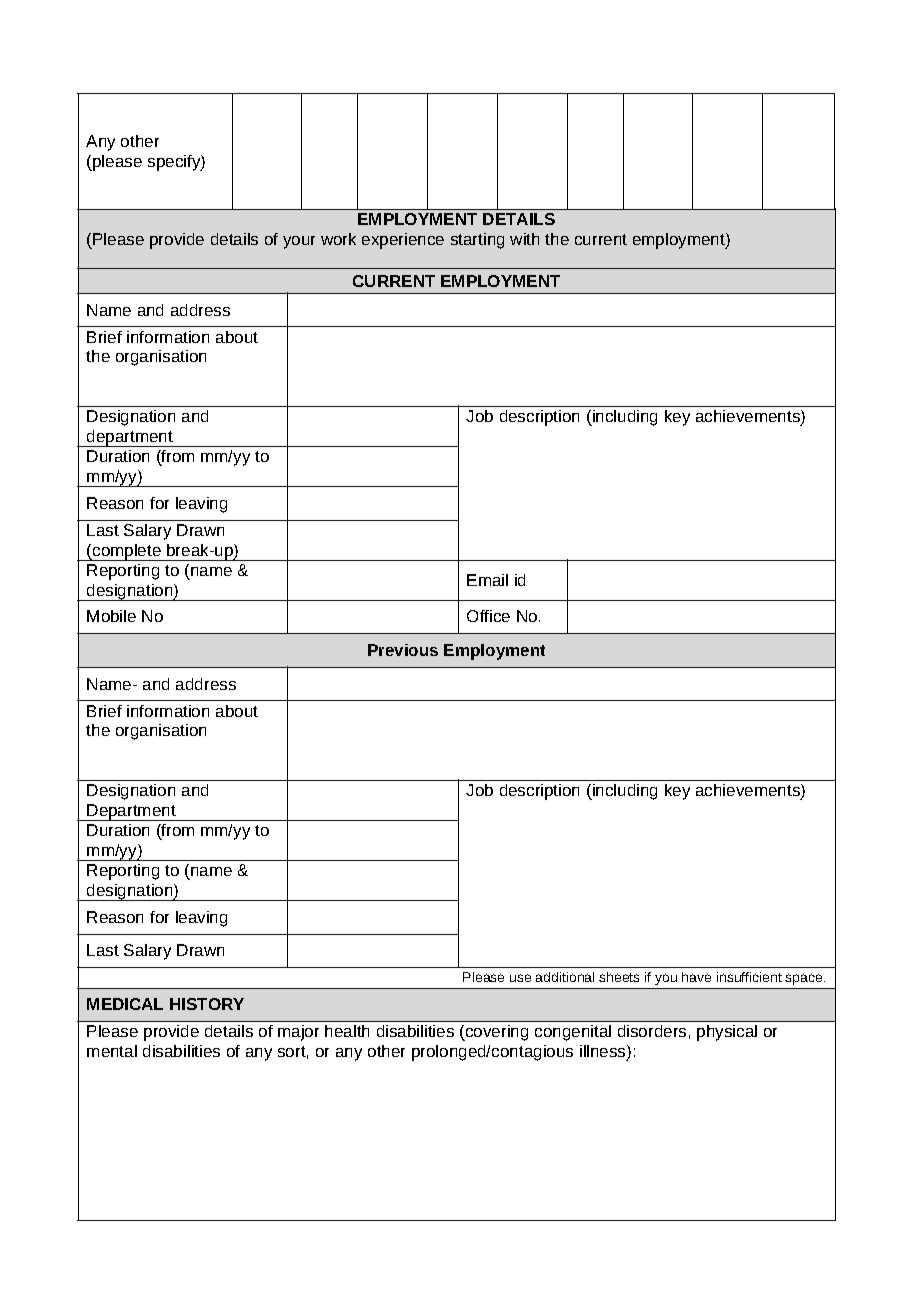 The height and width of the document is (1308, 924). I want to click on HISTORY, so click(207, 1004).
